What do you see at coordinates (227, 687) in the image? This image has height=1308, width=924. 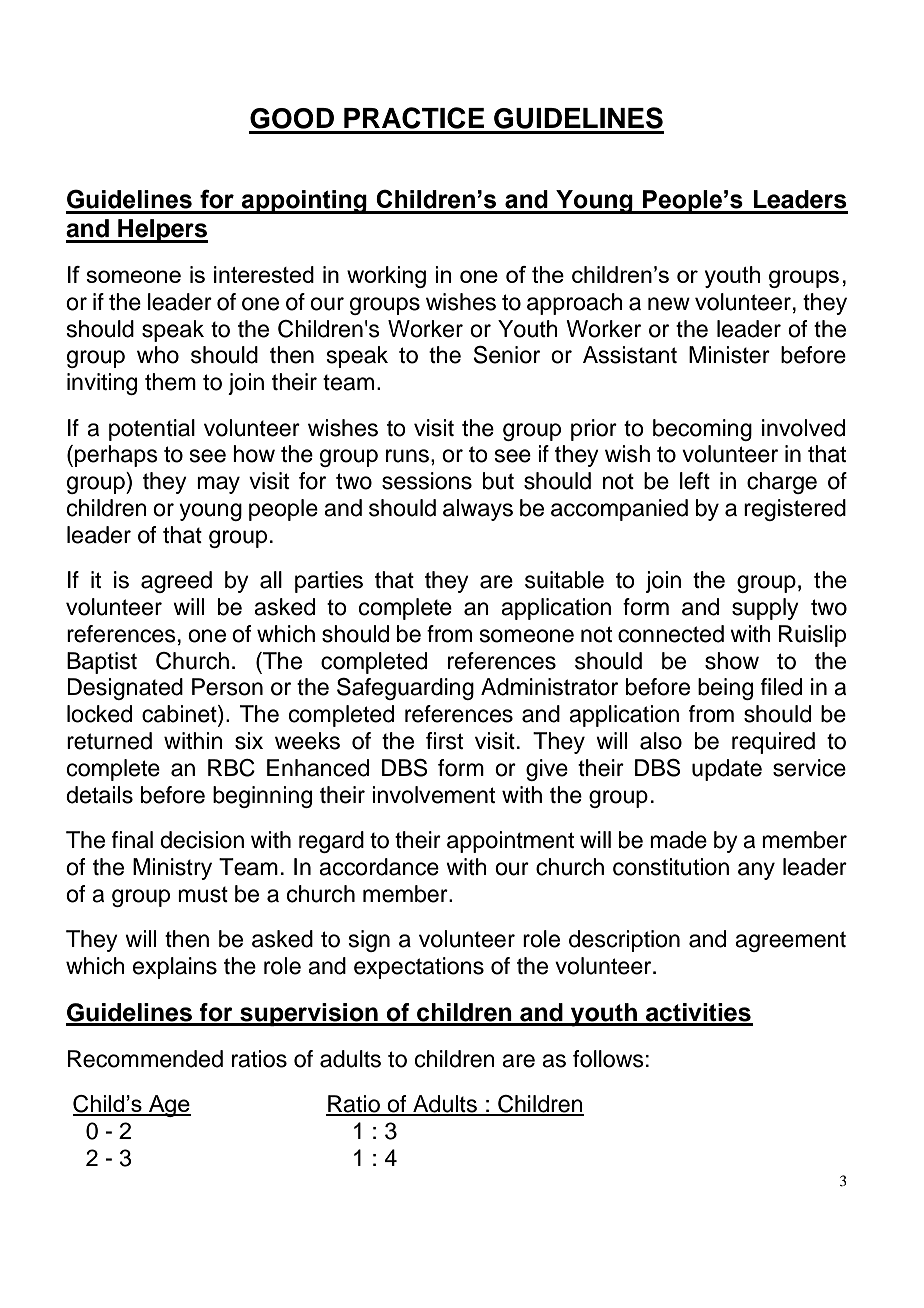 I see `Person` at bounding box center [227, 687].
